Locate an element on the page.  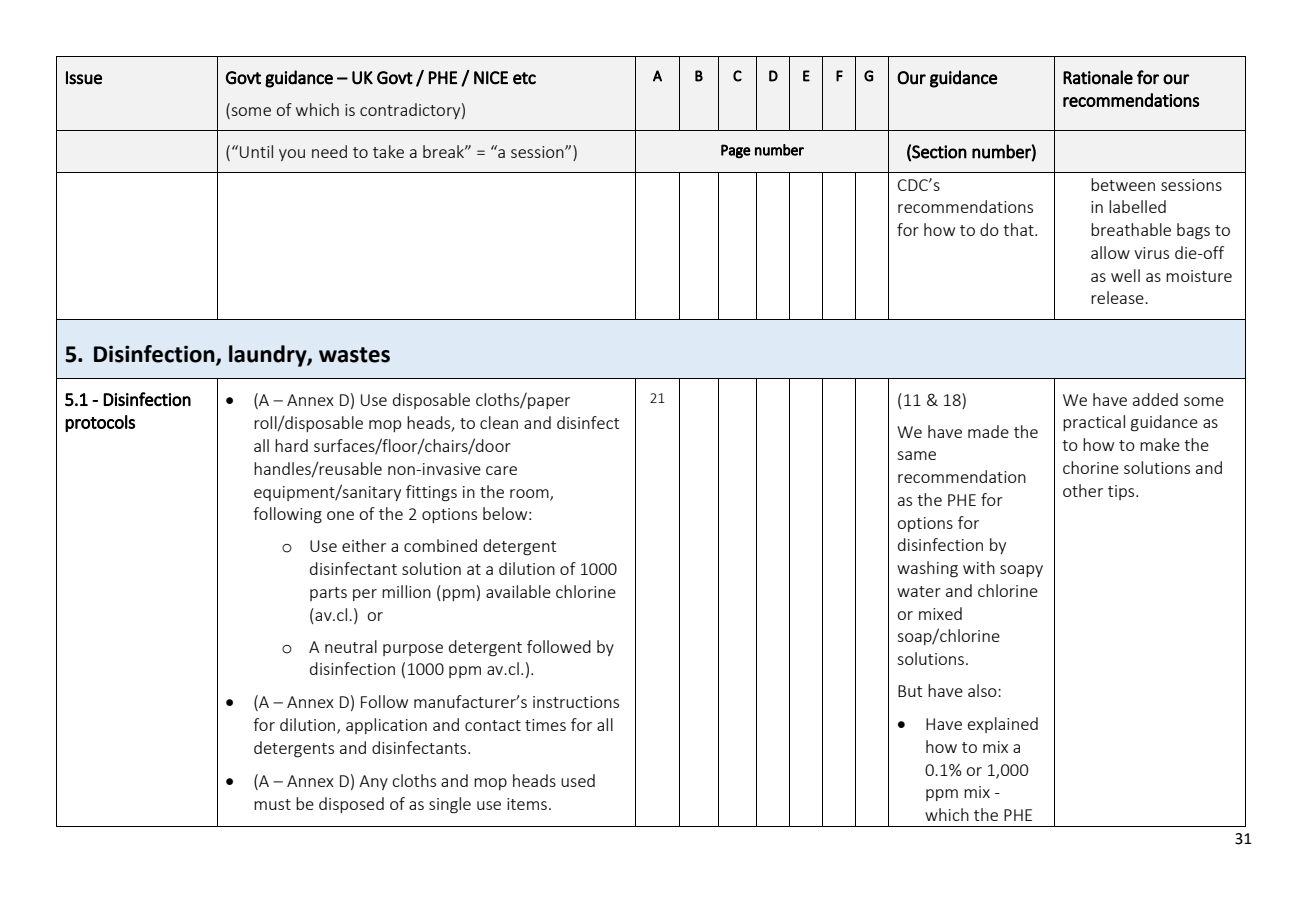
explained is located at coordinates (1003, 725).
